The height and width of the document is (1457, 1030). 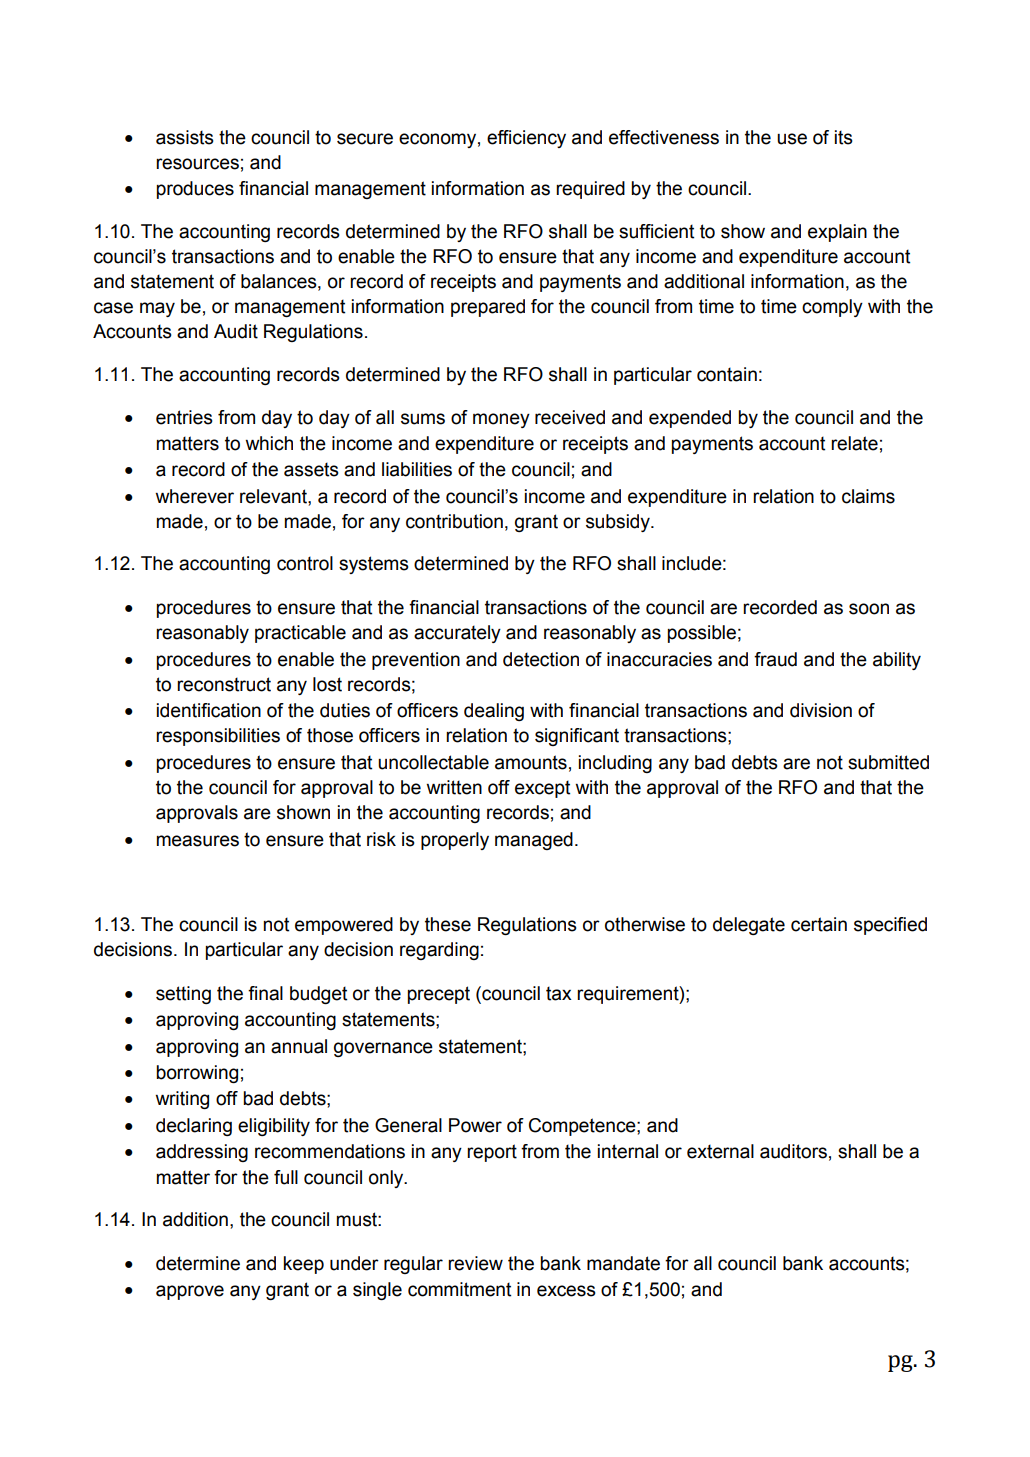 What do you see at coordinates (526, 139) in the document?
I see `efficiency` at bounding box center [526, 139].
